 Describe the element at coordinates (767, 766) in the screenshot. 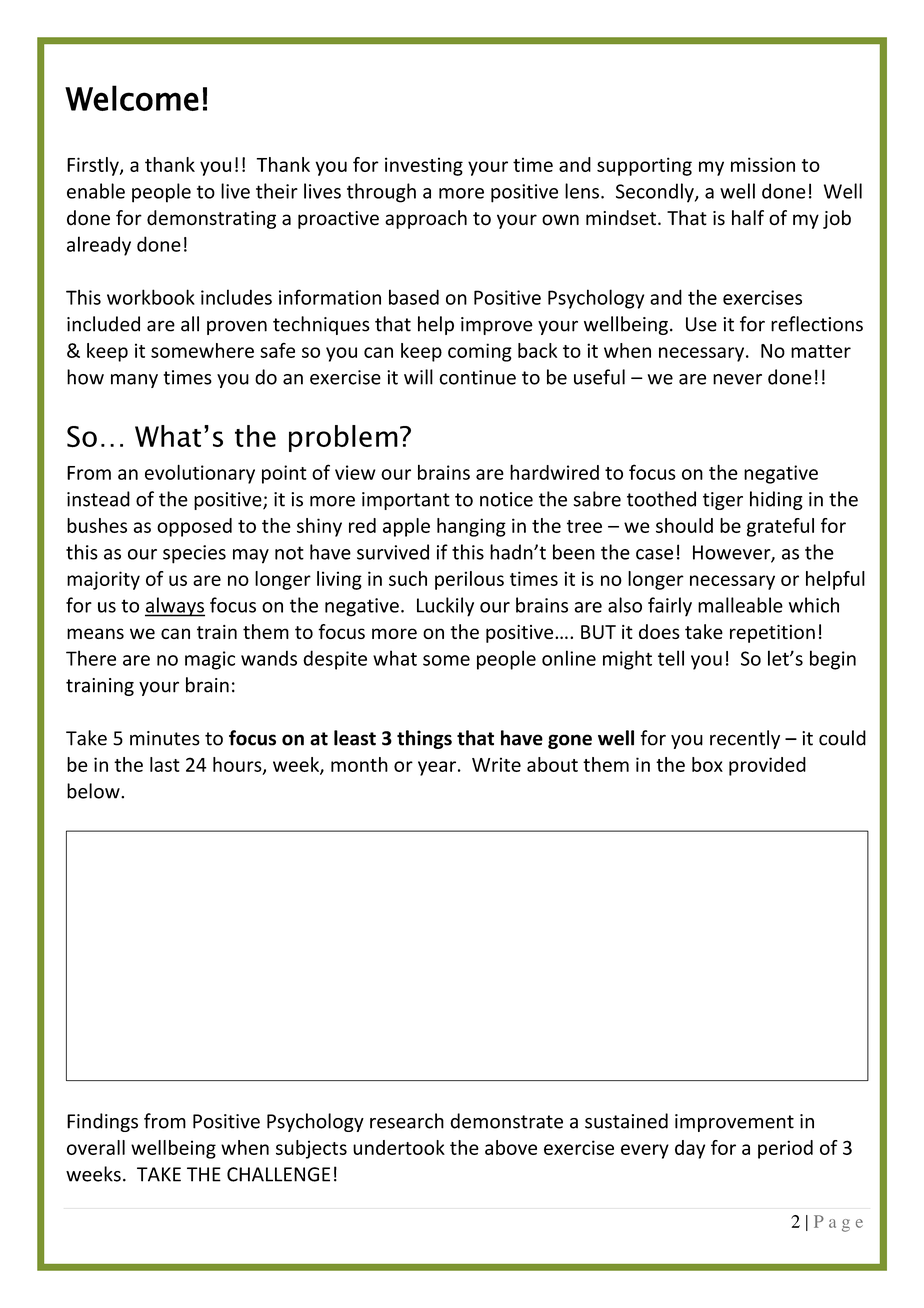

I see `provided` at that location.
